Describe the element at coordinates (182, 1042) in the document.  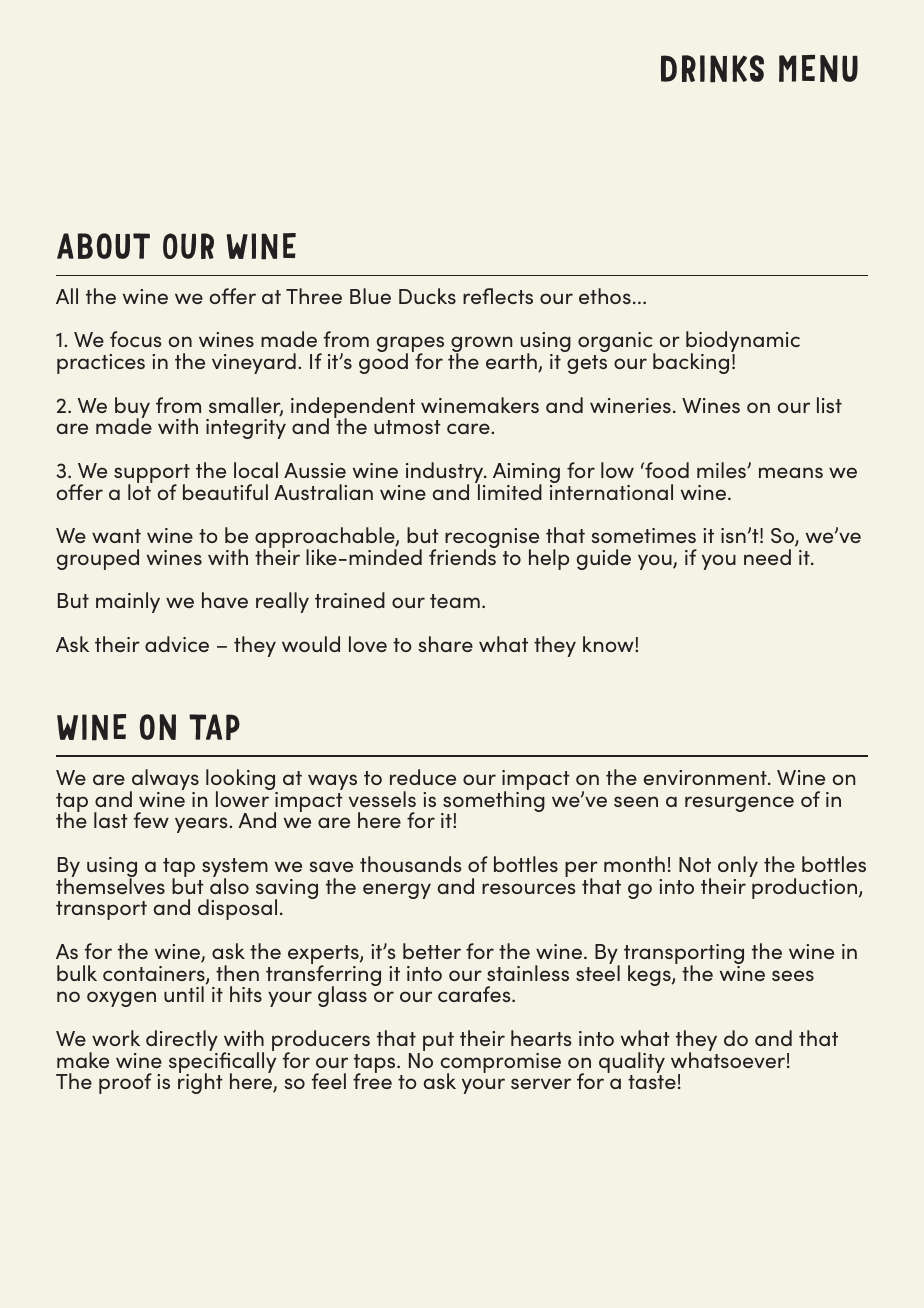
I see `directly` at that location.
